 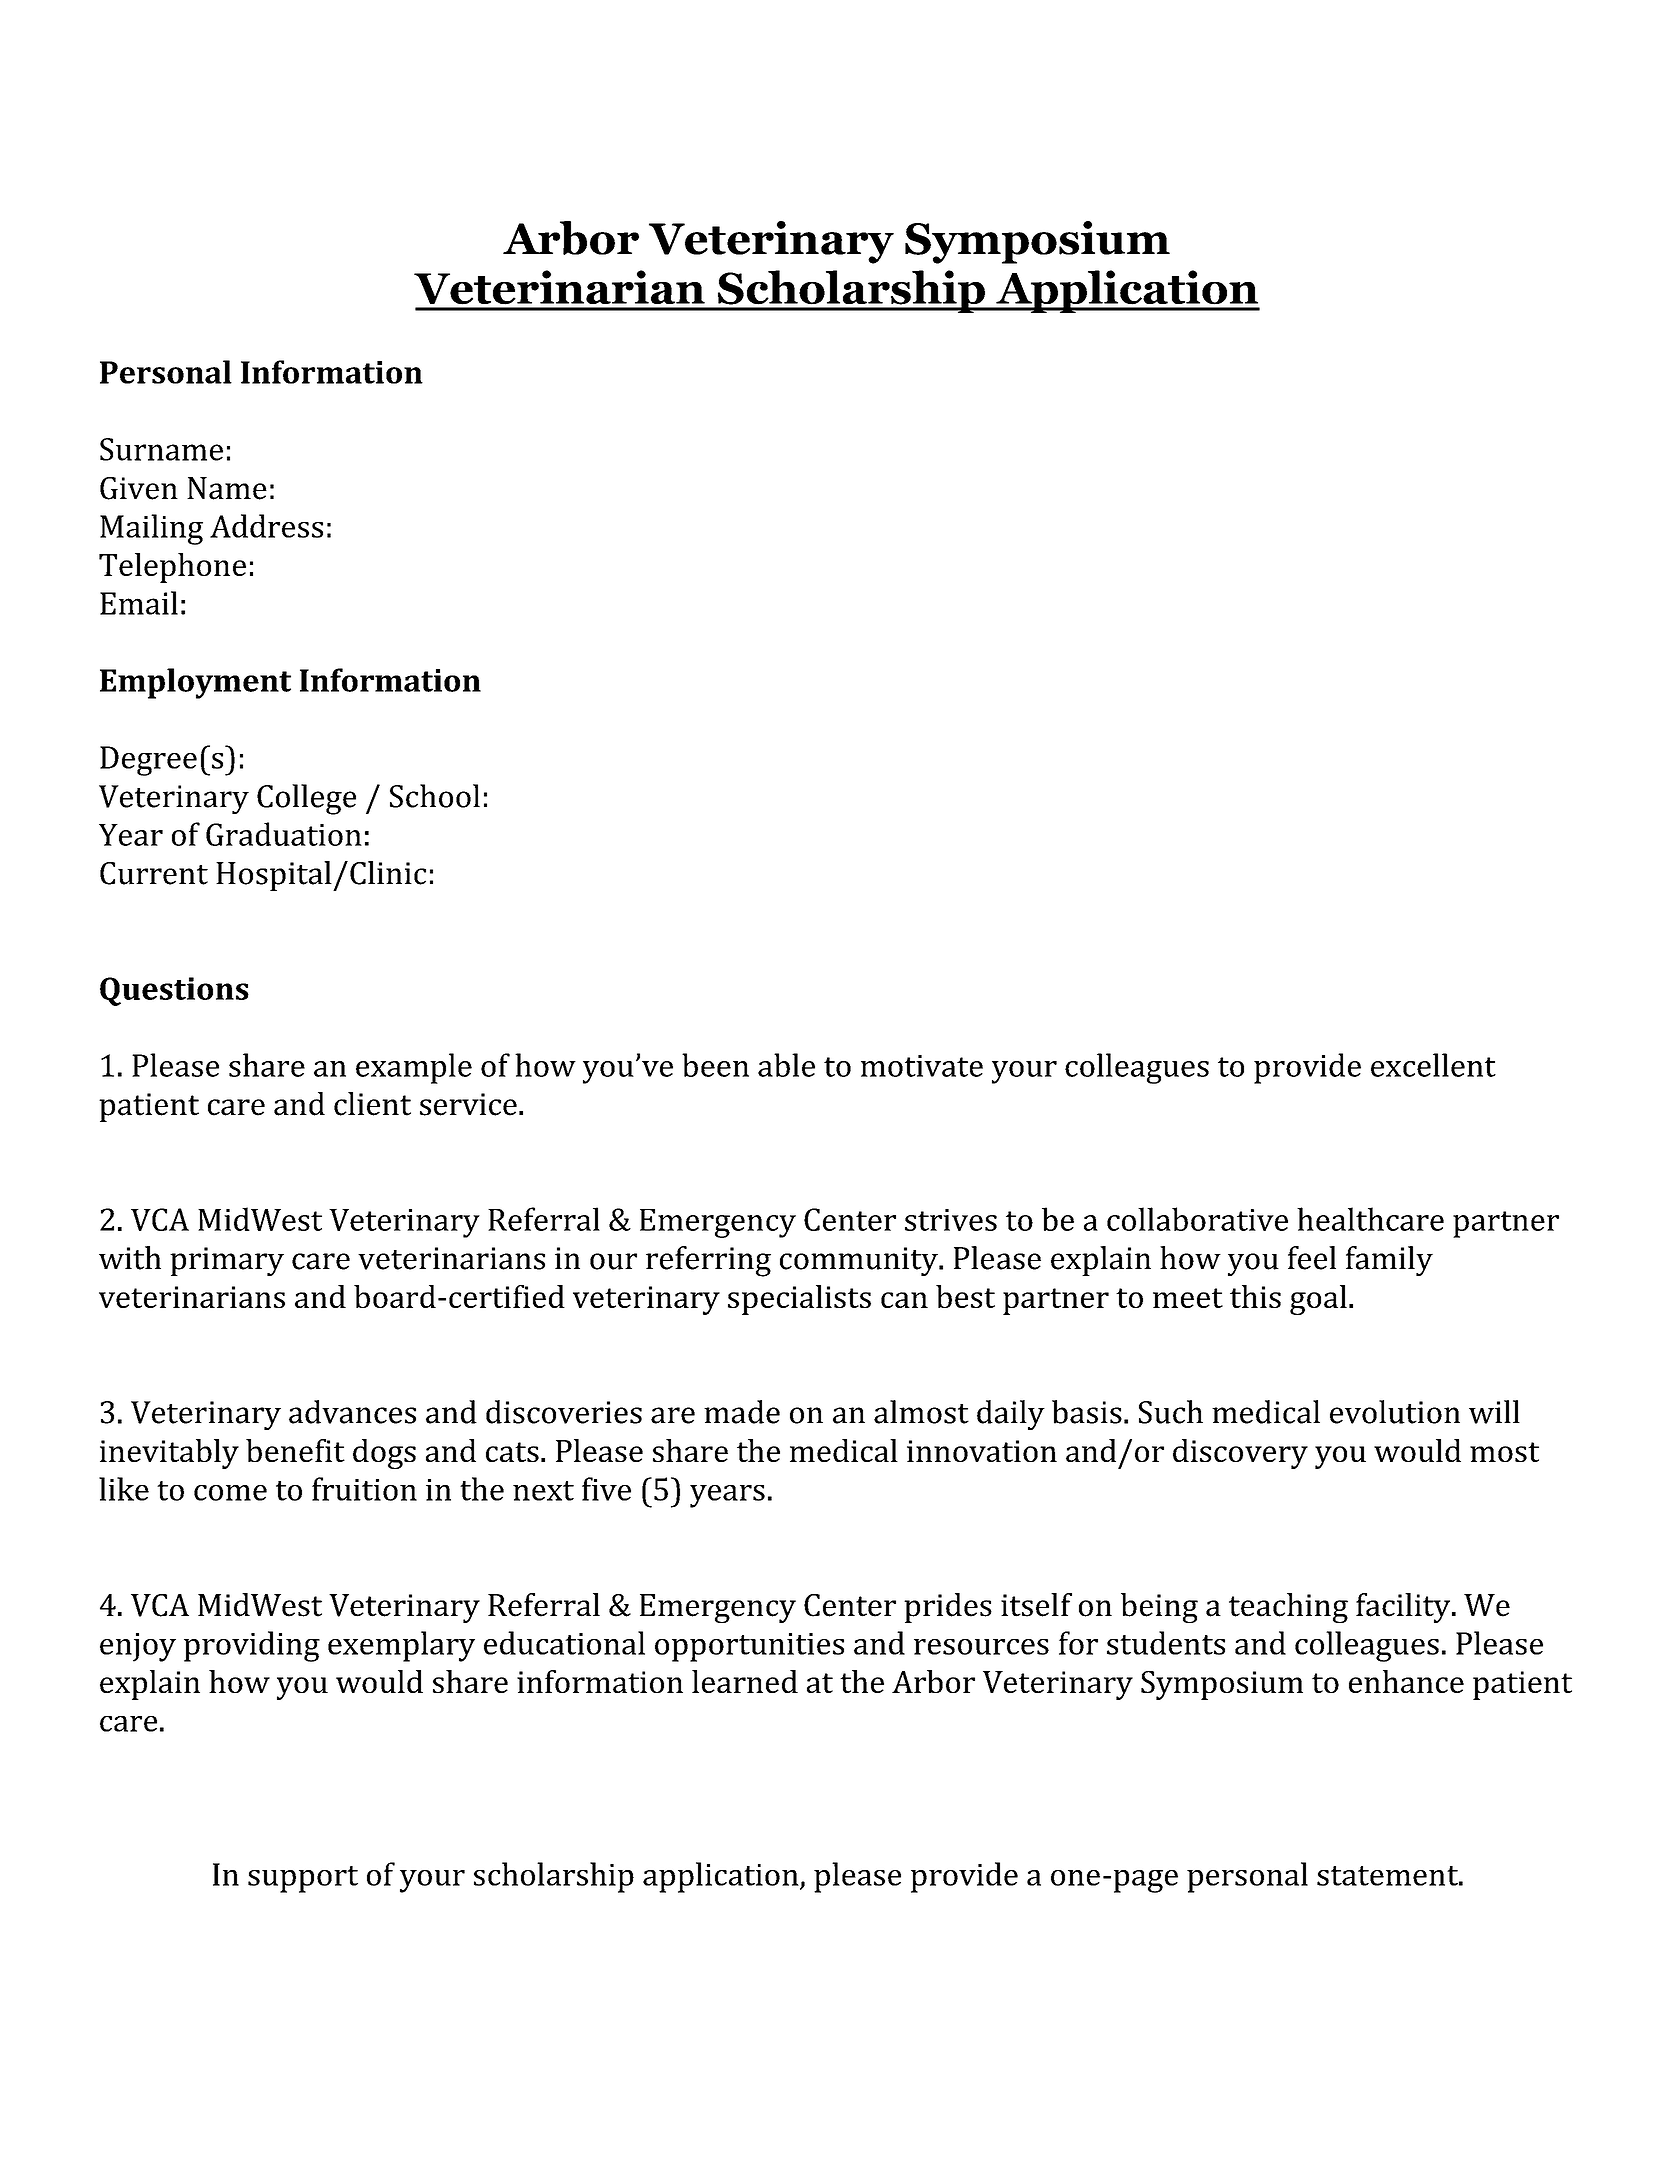 What do you see at coordinates (435, 796) in the screenshot?
I see `School` at bounding box center [435, 796].
